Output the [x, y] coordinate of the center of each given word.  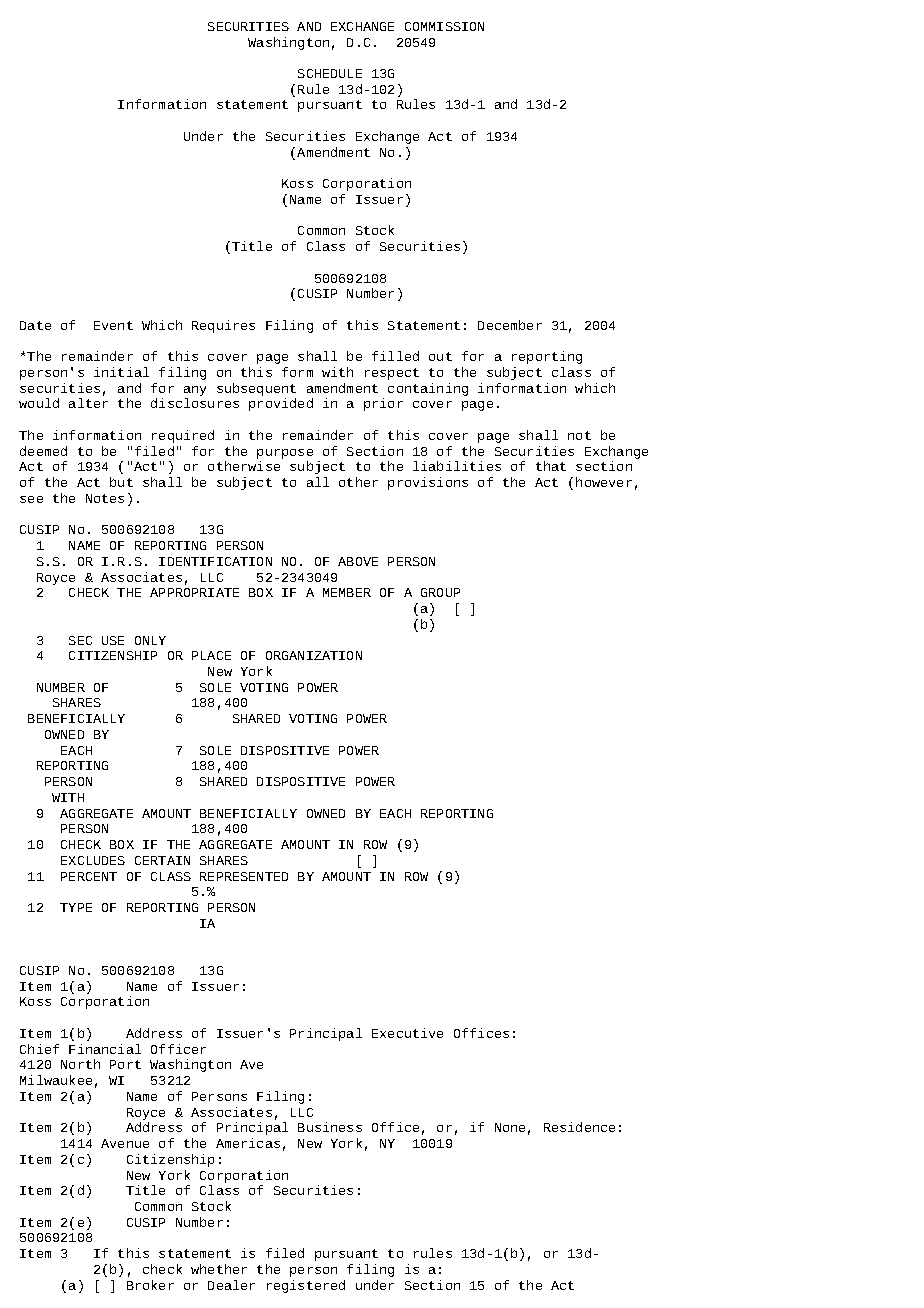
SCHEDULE [330, 73]
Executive [407, 1033]
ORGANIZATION [314, 655]
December [510, 325]
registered [306, 1286]
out [440, 356]
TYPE [76, 907]
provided [281, 404]
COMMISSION [444, 26]
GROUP [440, 592]
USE [113, 640]
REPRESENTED [244, 876]
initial [121, 372]
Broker [150, 1285]
